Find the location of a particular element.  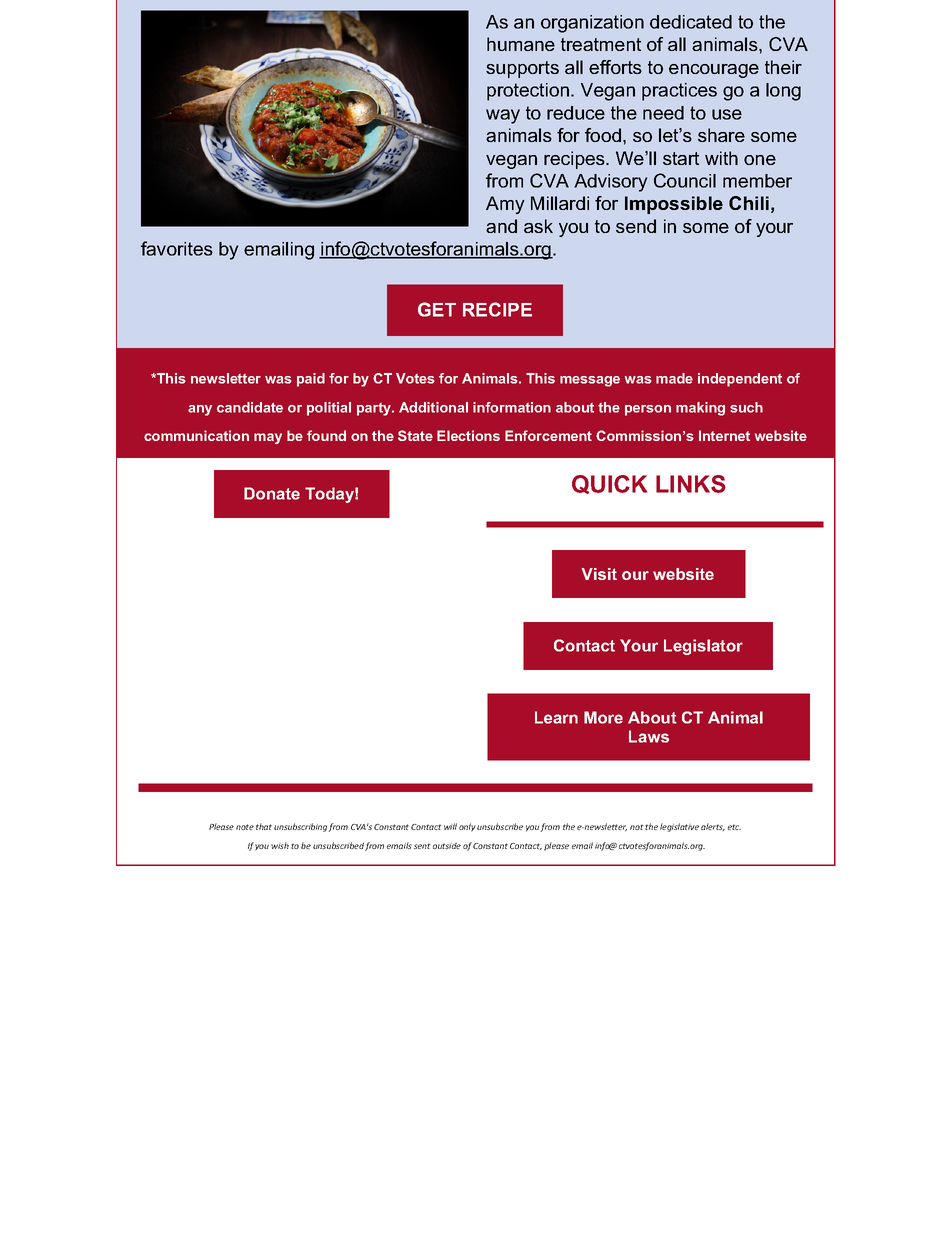

humane is located at coordinates (521, 44).
